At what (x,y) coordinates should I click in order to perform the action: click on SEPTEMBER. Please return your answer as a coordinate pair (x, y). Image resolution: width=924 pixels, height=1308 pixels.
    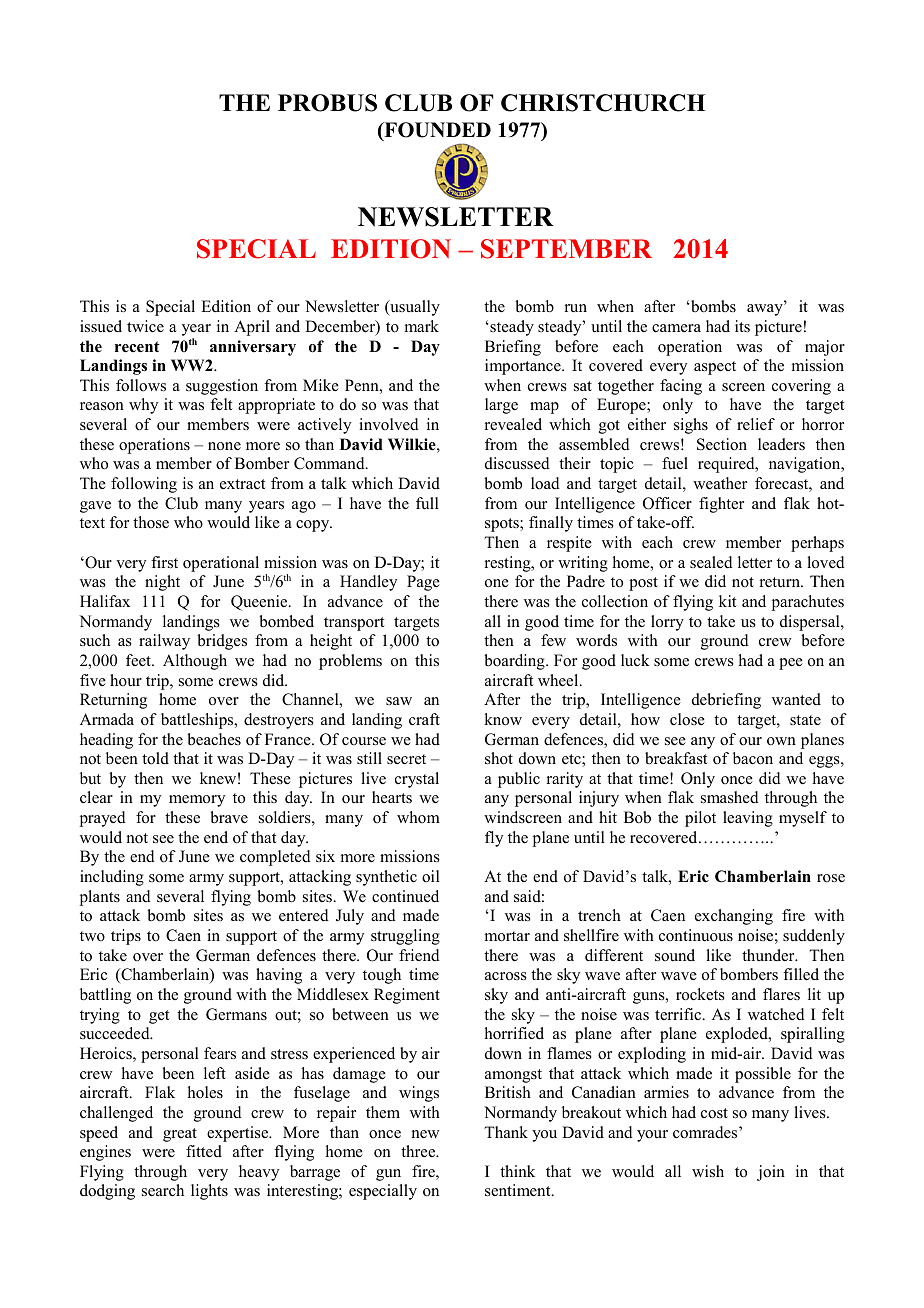
    Looking at the image, I should click on (566, 249).
